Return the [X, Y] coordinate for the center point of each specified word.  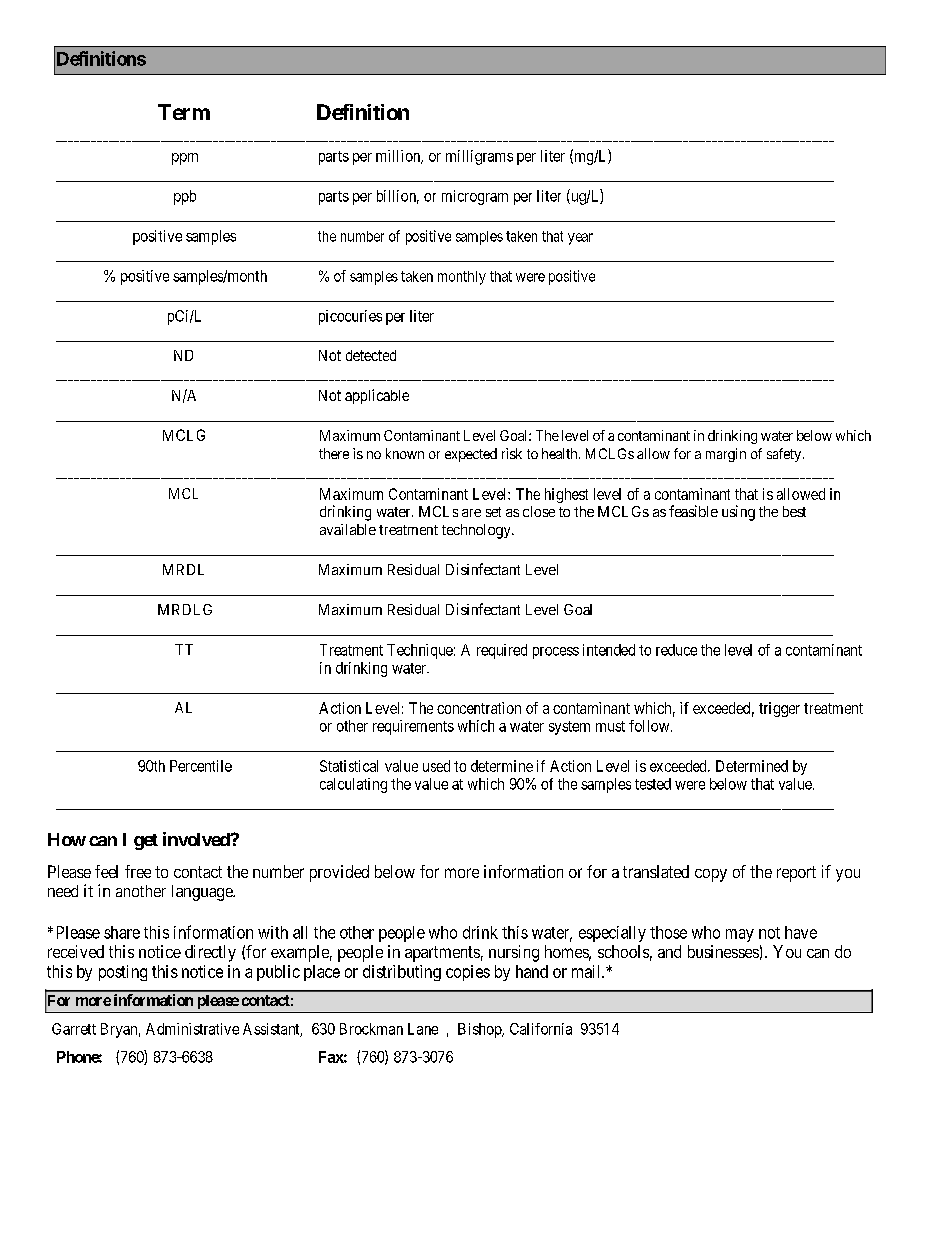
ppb [185, 197]
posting [123, 973]
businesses [723, 951]
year [580, 239]
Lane [423, 1029]
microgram [475, 197]
